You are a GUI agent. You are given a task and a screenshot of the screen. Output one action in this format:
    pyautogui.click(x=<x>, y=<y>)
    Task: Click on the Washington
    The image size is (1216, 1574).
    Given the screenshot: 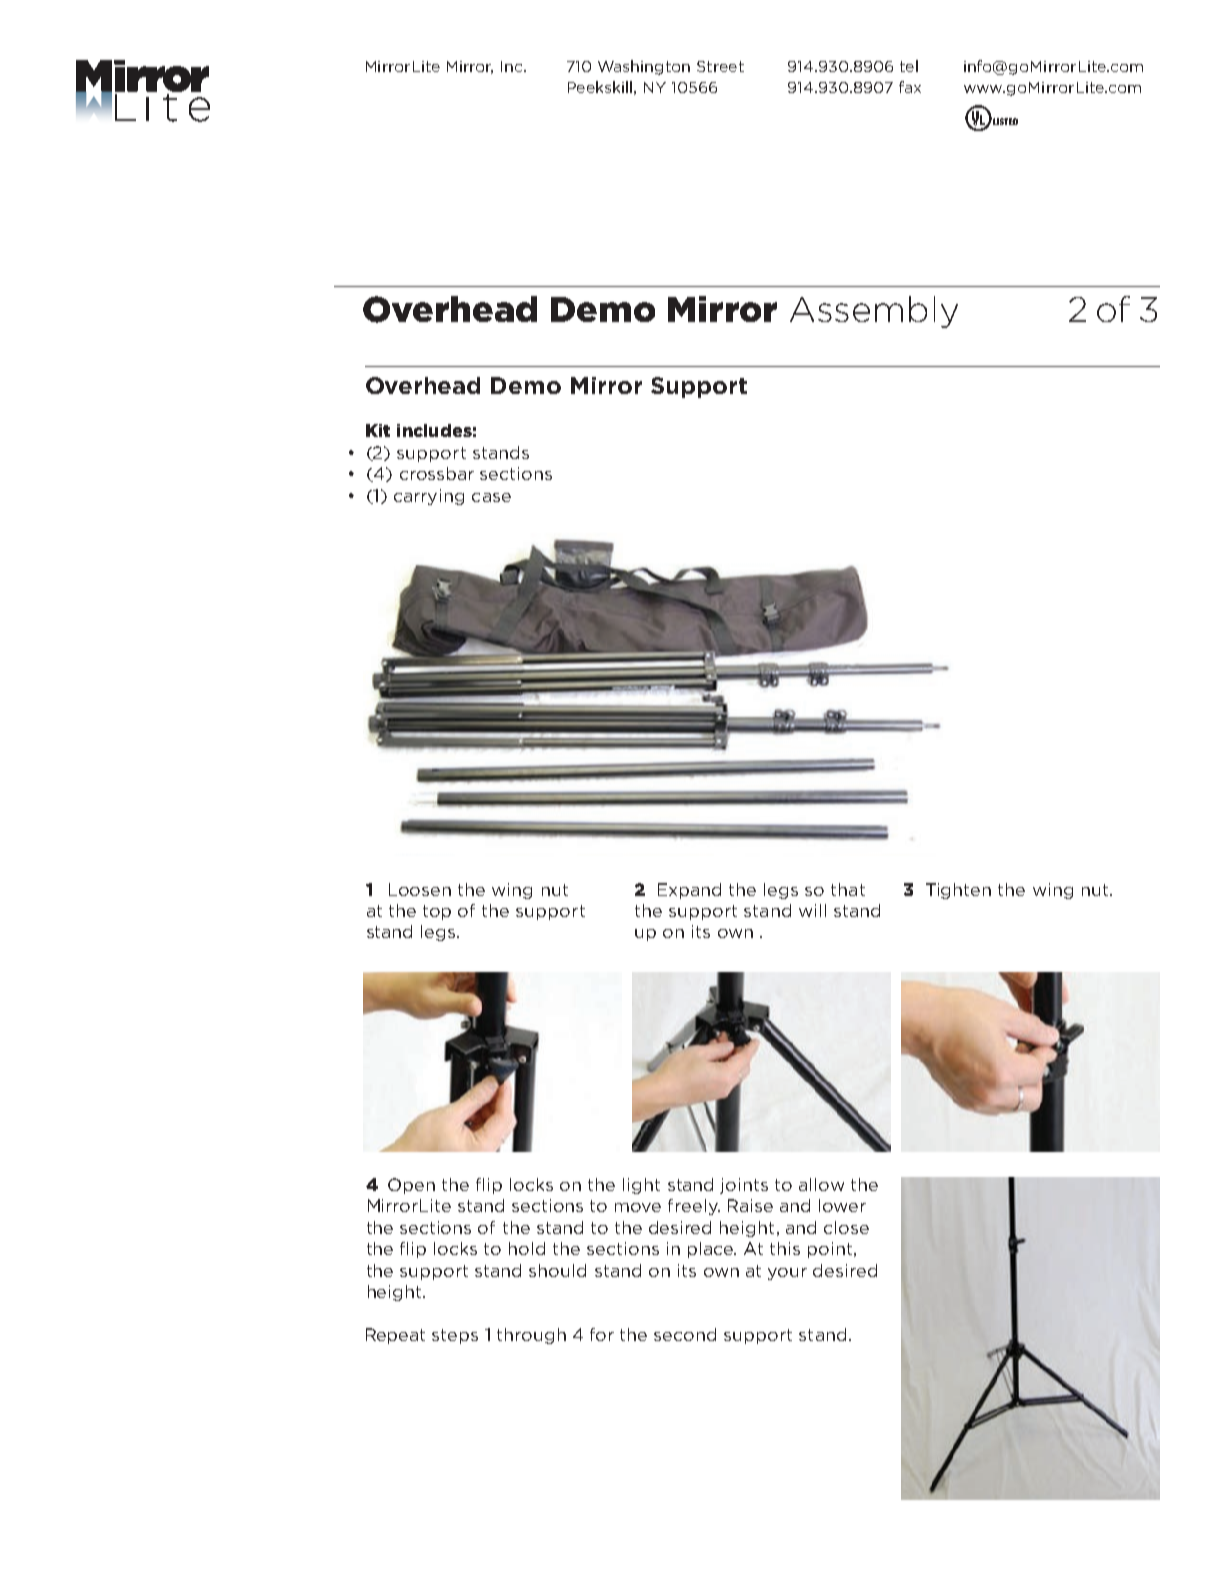 What is the action you would take?
    pyautogui.click(x=644, y=67)
